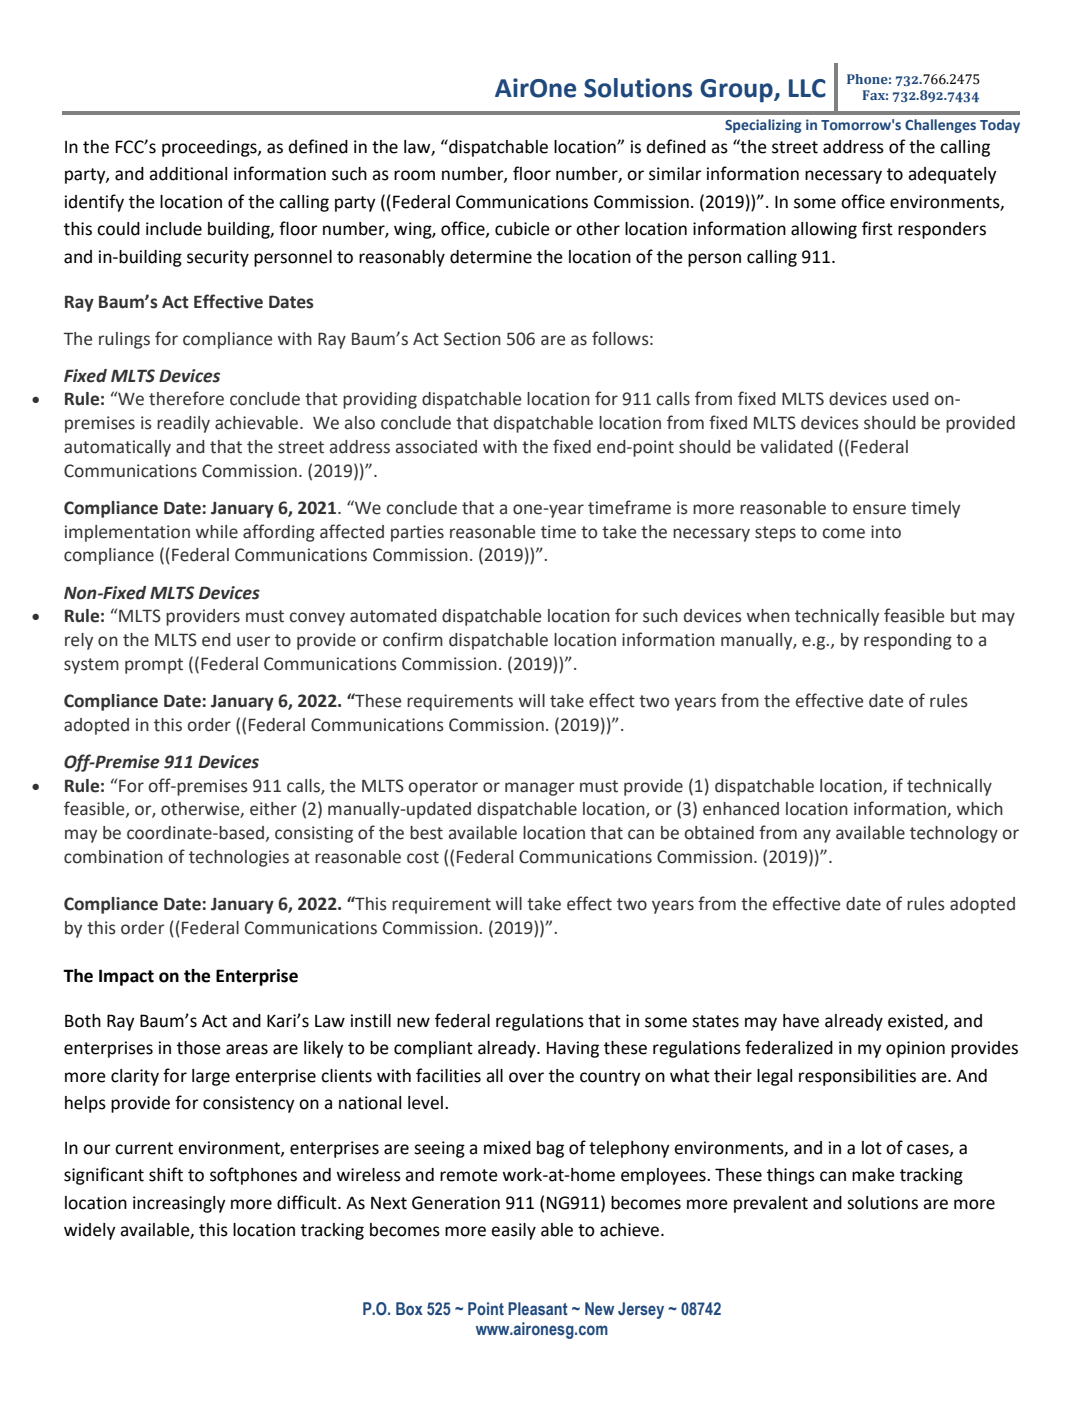 Image resolution: width=1084 pixels, height=1403 pixels. What do you see at coordinates (436, 447) in the screenshot?
I see `associated` at bounding box center [436, 447].
